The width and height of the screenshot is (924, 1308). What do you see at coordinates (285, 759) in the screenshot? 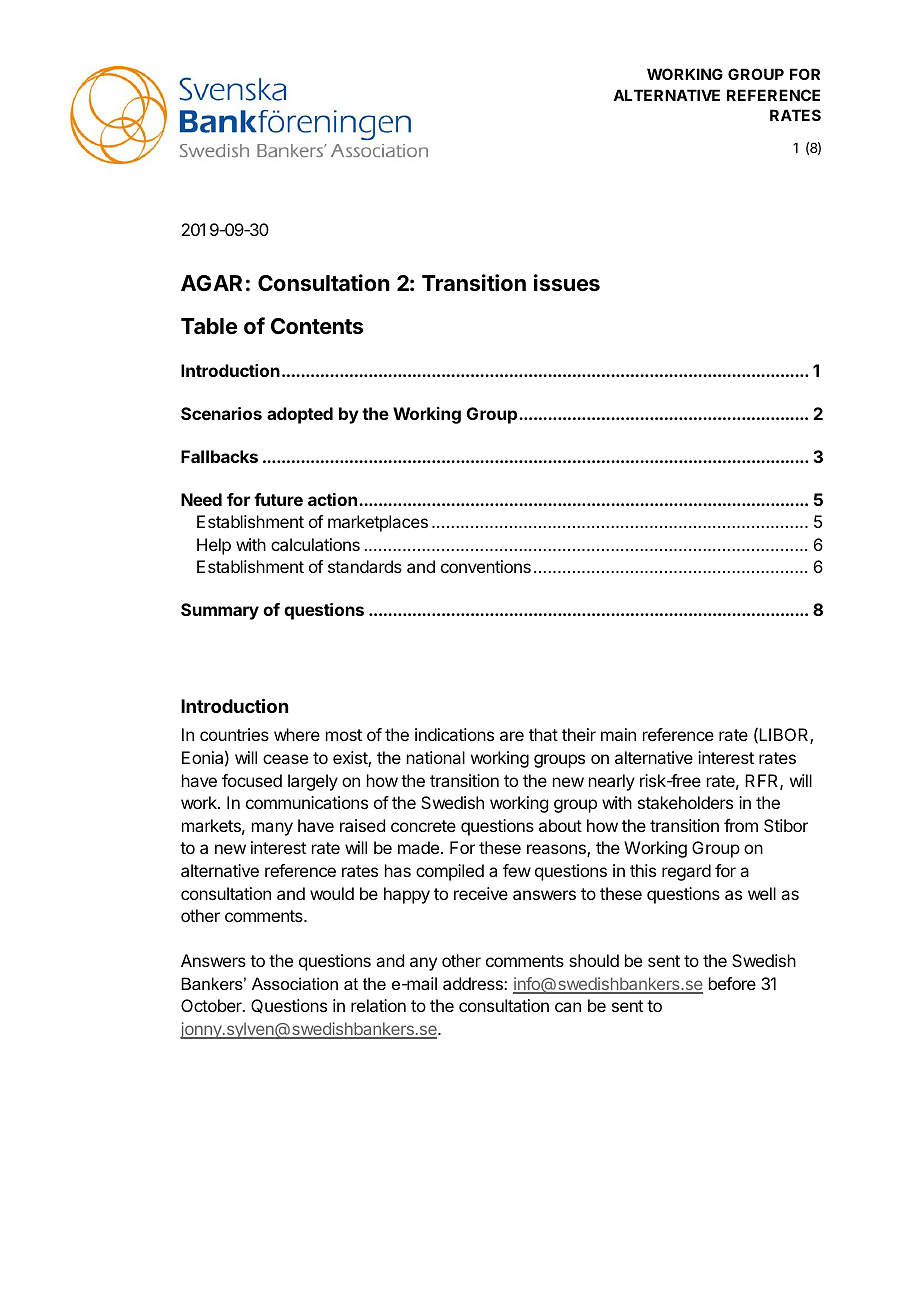
I see `cease` at bounding box center [285, 759].
